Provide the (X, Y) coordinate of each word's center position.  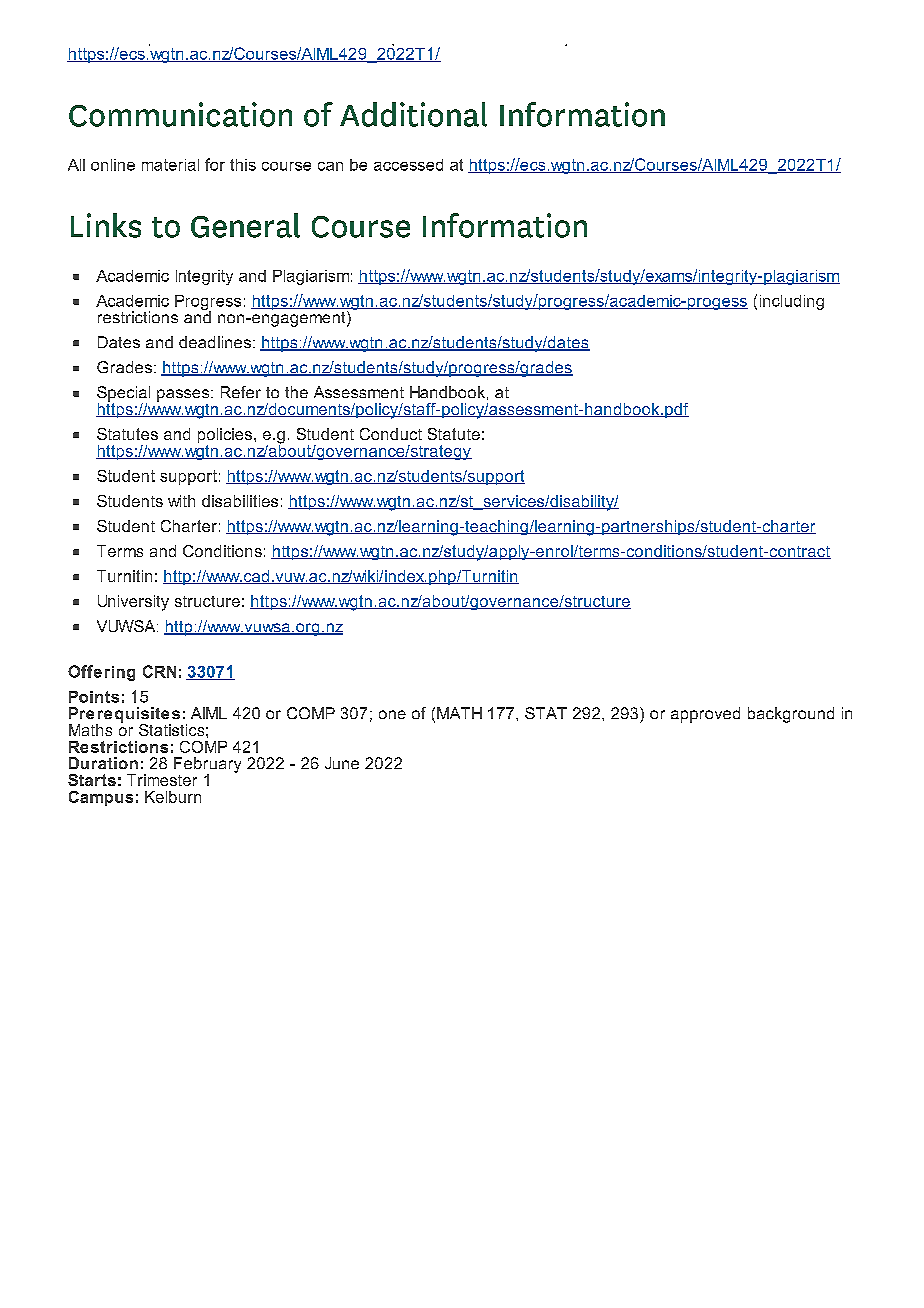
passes (184, 395)
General (245, 225)
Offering (101, 673)
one (392, 714)
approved (705, 715)
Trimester (162, 780)
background (791, 715)
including (792, 302)
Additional (413, 114)
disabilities (240, 501)
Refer (241, 392)
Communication (180, 114)
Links (106, 225)
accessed (408, 165)
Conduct (391, 434)
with (181, 501)
